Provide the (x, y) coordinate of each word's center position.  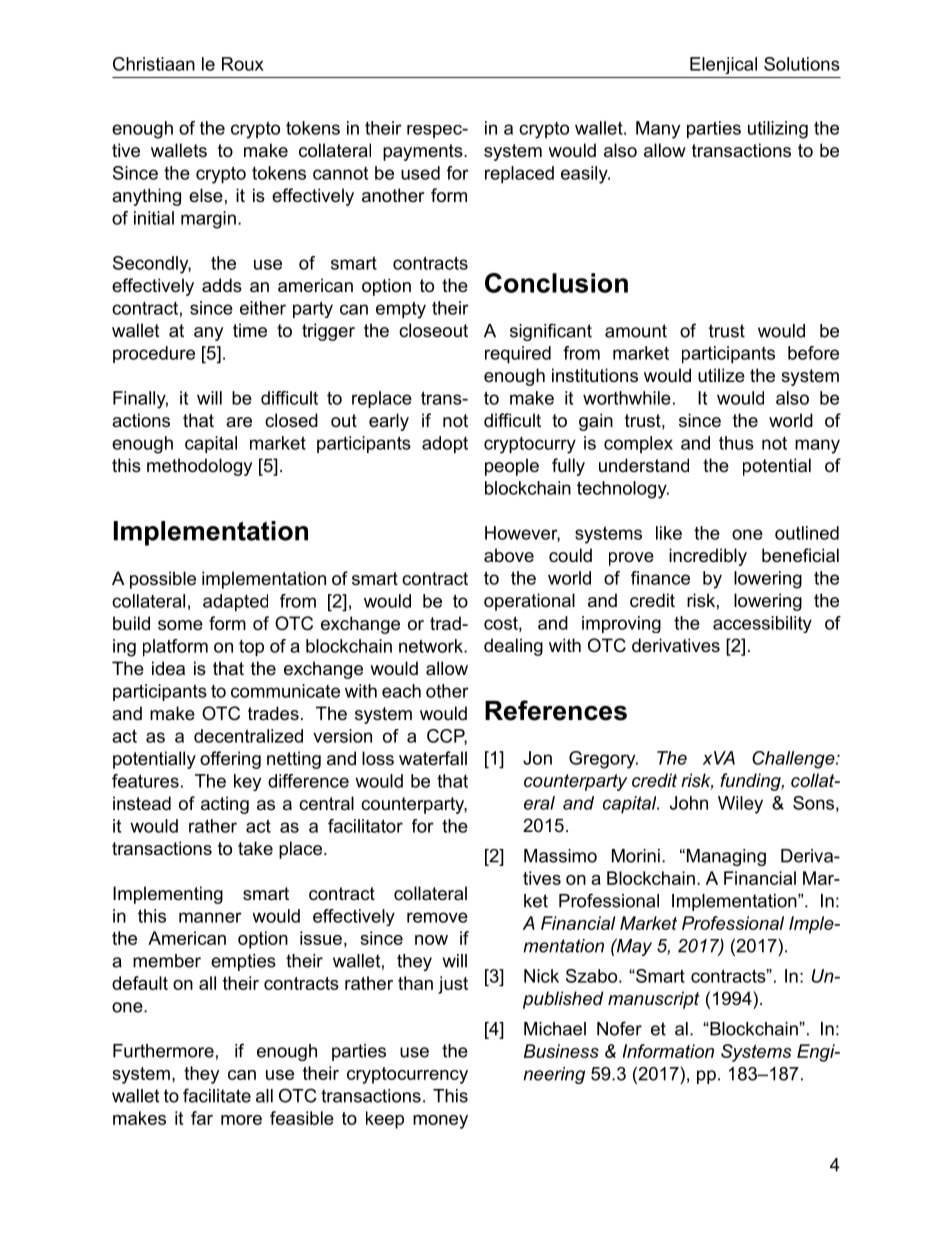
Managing (725, 857)
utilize (721, 375)
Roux (243, 64)
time (250, 330)
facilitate (217, 1095)
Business (561, 1051)
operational (529, 602)
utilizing (778, 130)
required (518, 355)
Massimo (560, 856)
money (440, 1122)
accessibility (762, 624)
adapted (235, 603)
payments (424, 152)
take (255, 848)
